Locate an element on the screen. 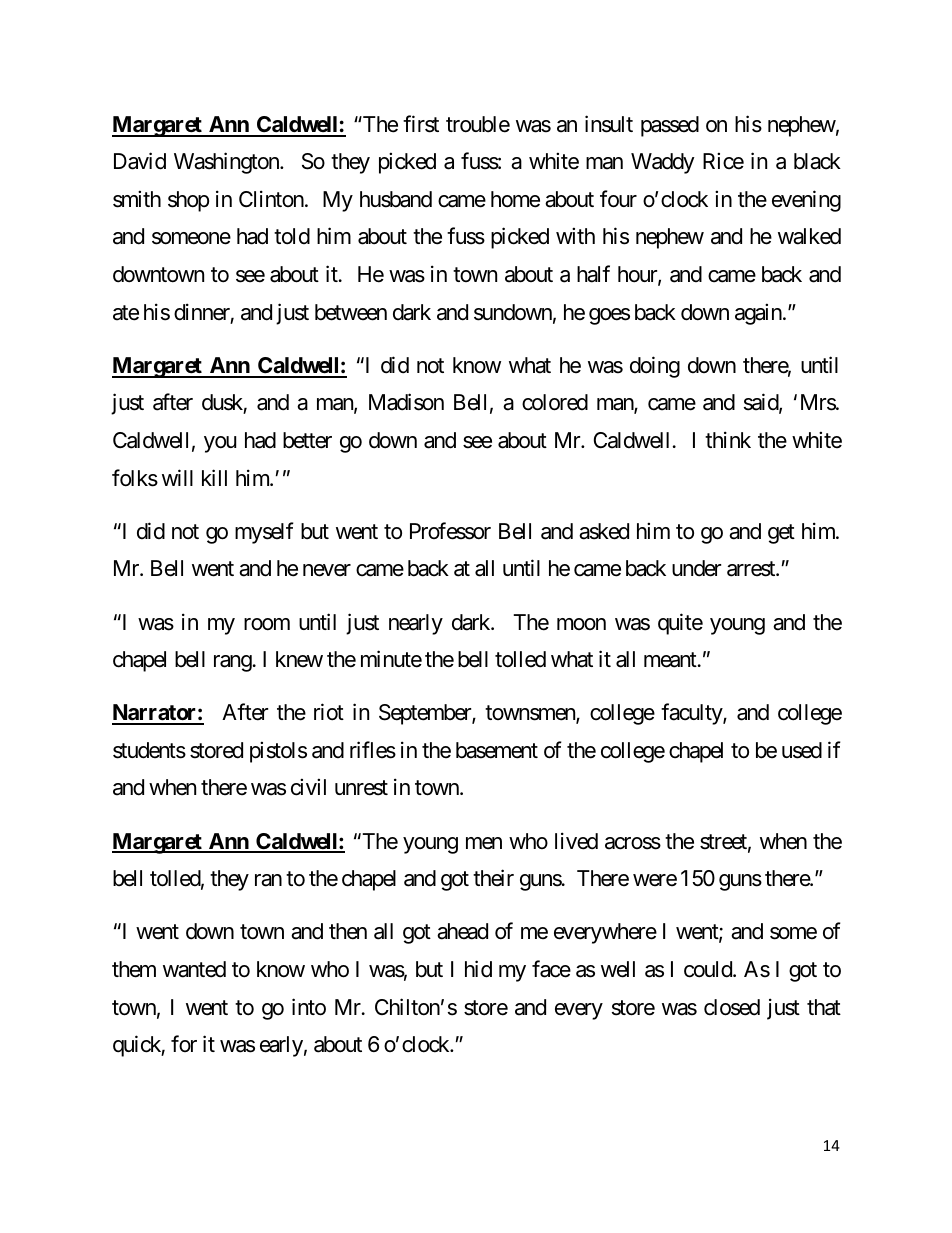 This screenshot has width=952, height=1233. rang is located at coordinates (233, 663).
